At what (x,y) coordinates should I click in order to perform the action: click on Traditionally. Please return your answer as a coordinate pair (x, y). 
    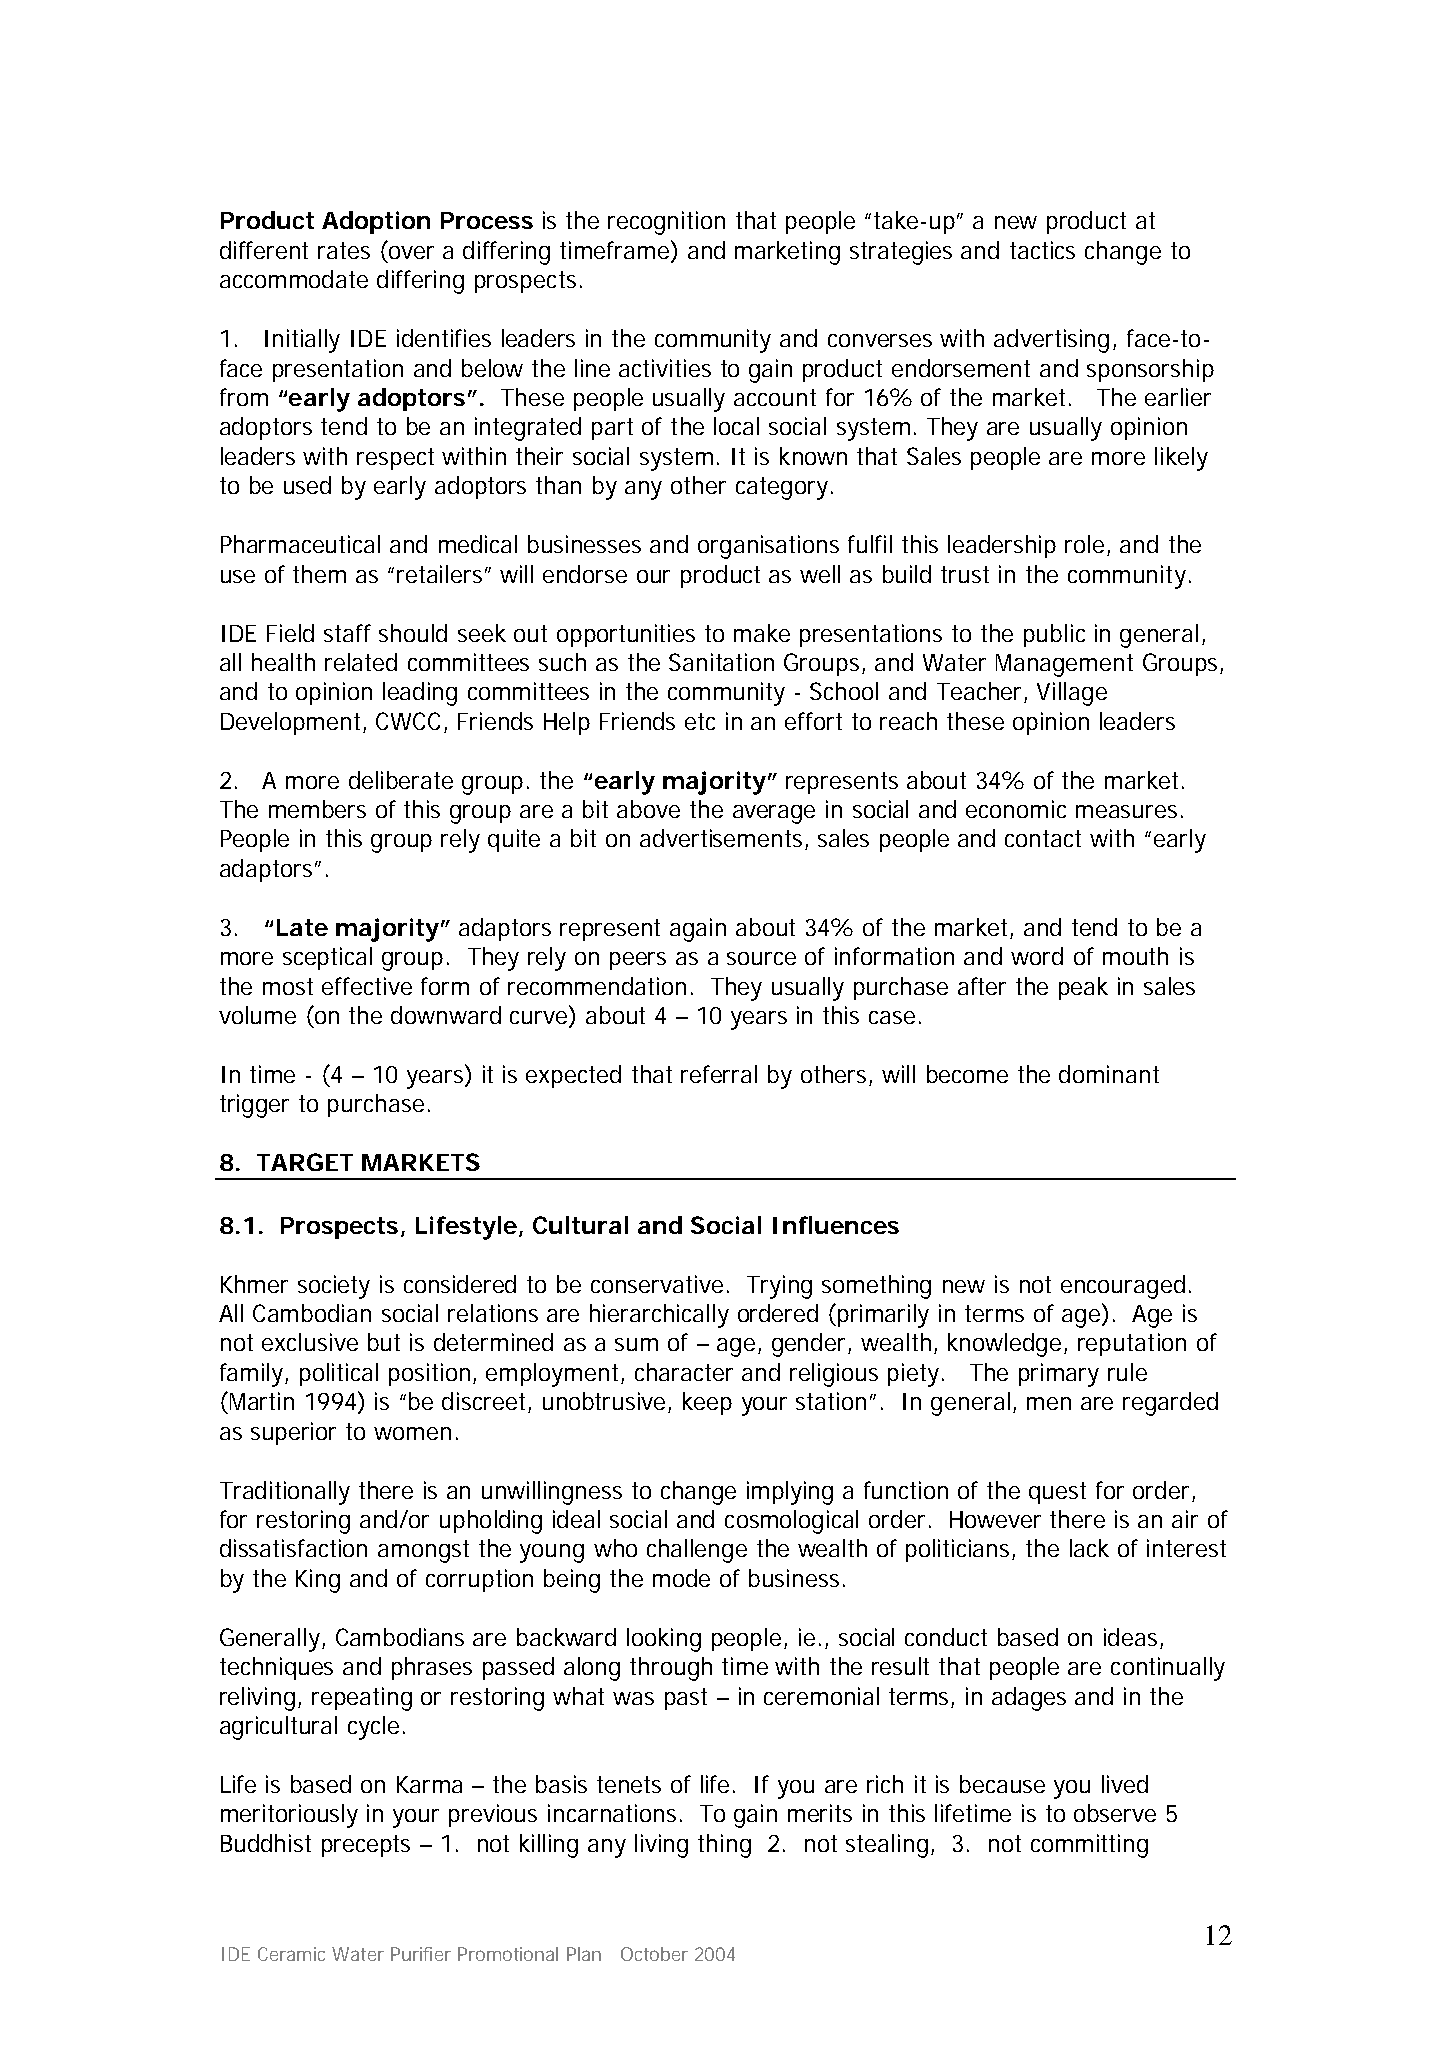
    Looking at the image, I should click on (285, 1493).
